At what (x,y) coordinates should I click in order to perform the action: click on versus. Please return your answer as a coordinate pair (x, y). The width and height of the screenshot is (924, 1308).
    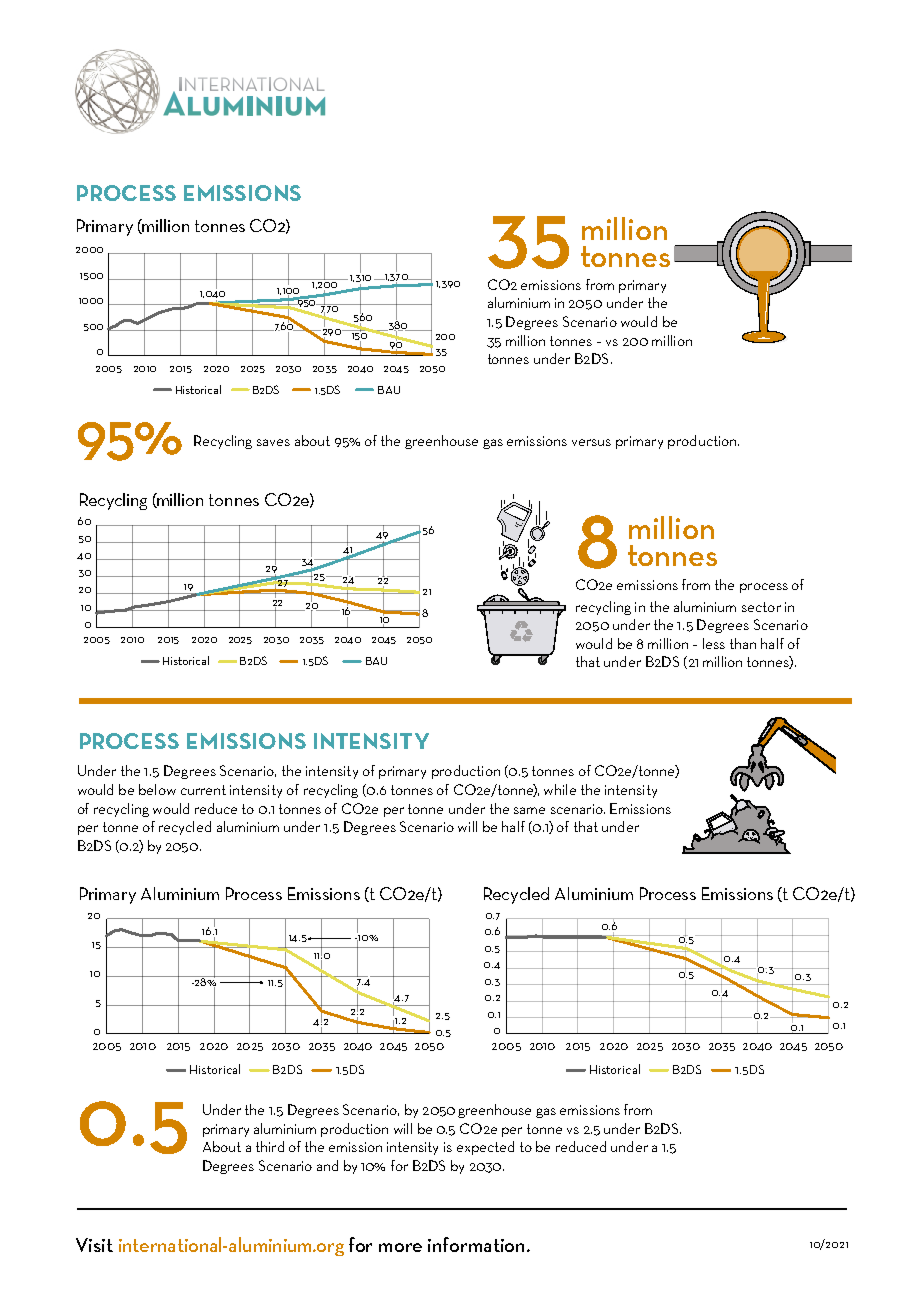
    Looking at the image, I should click on (591, 442).
